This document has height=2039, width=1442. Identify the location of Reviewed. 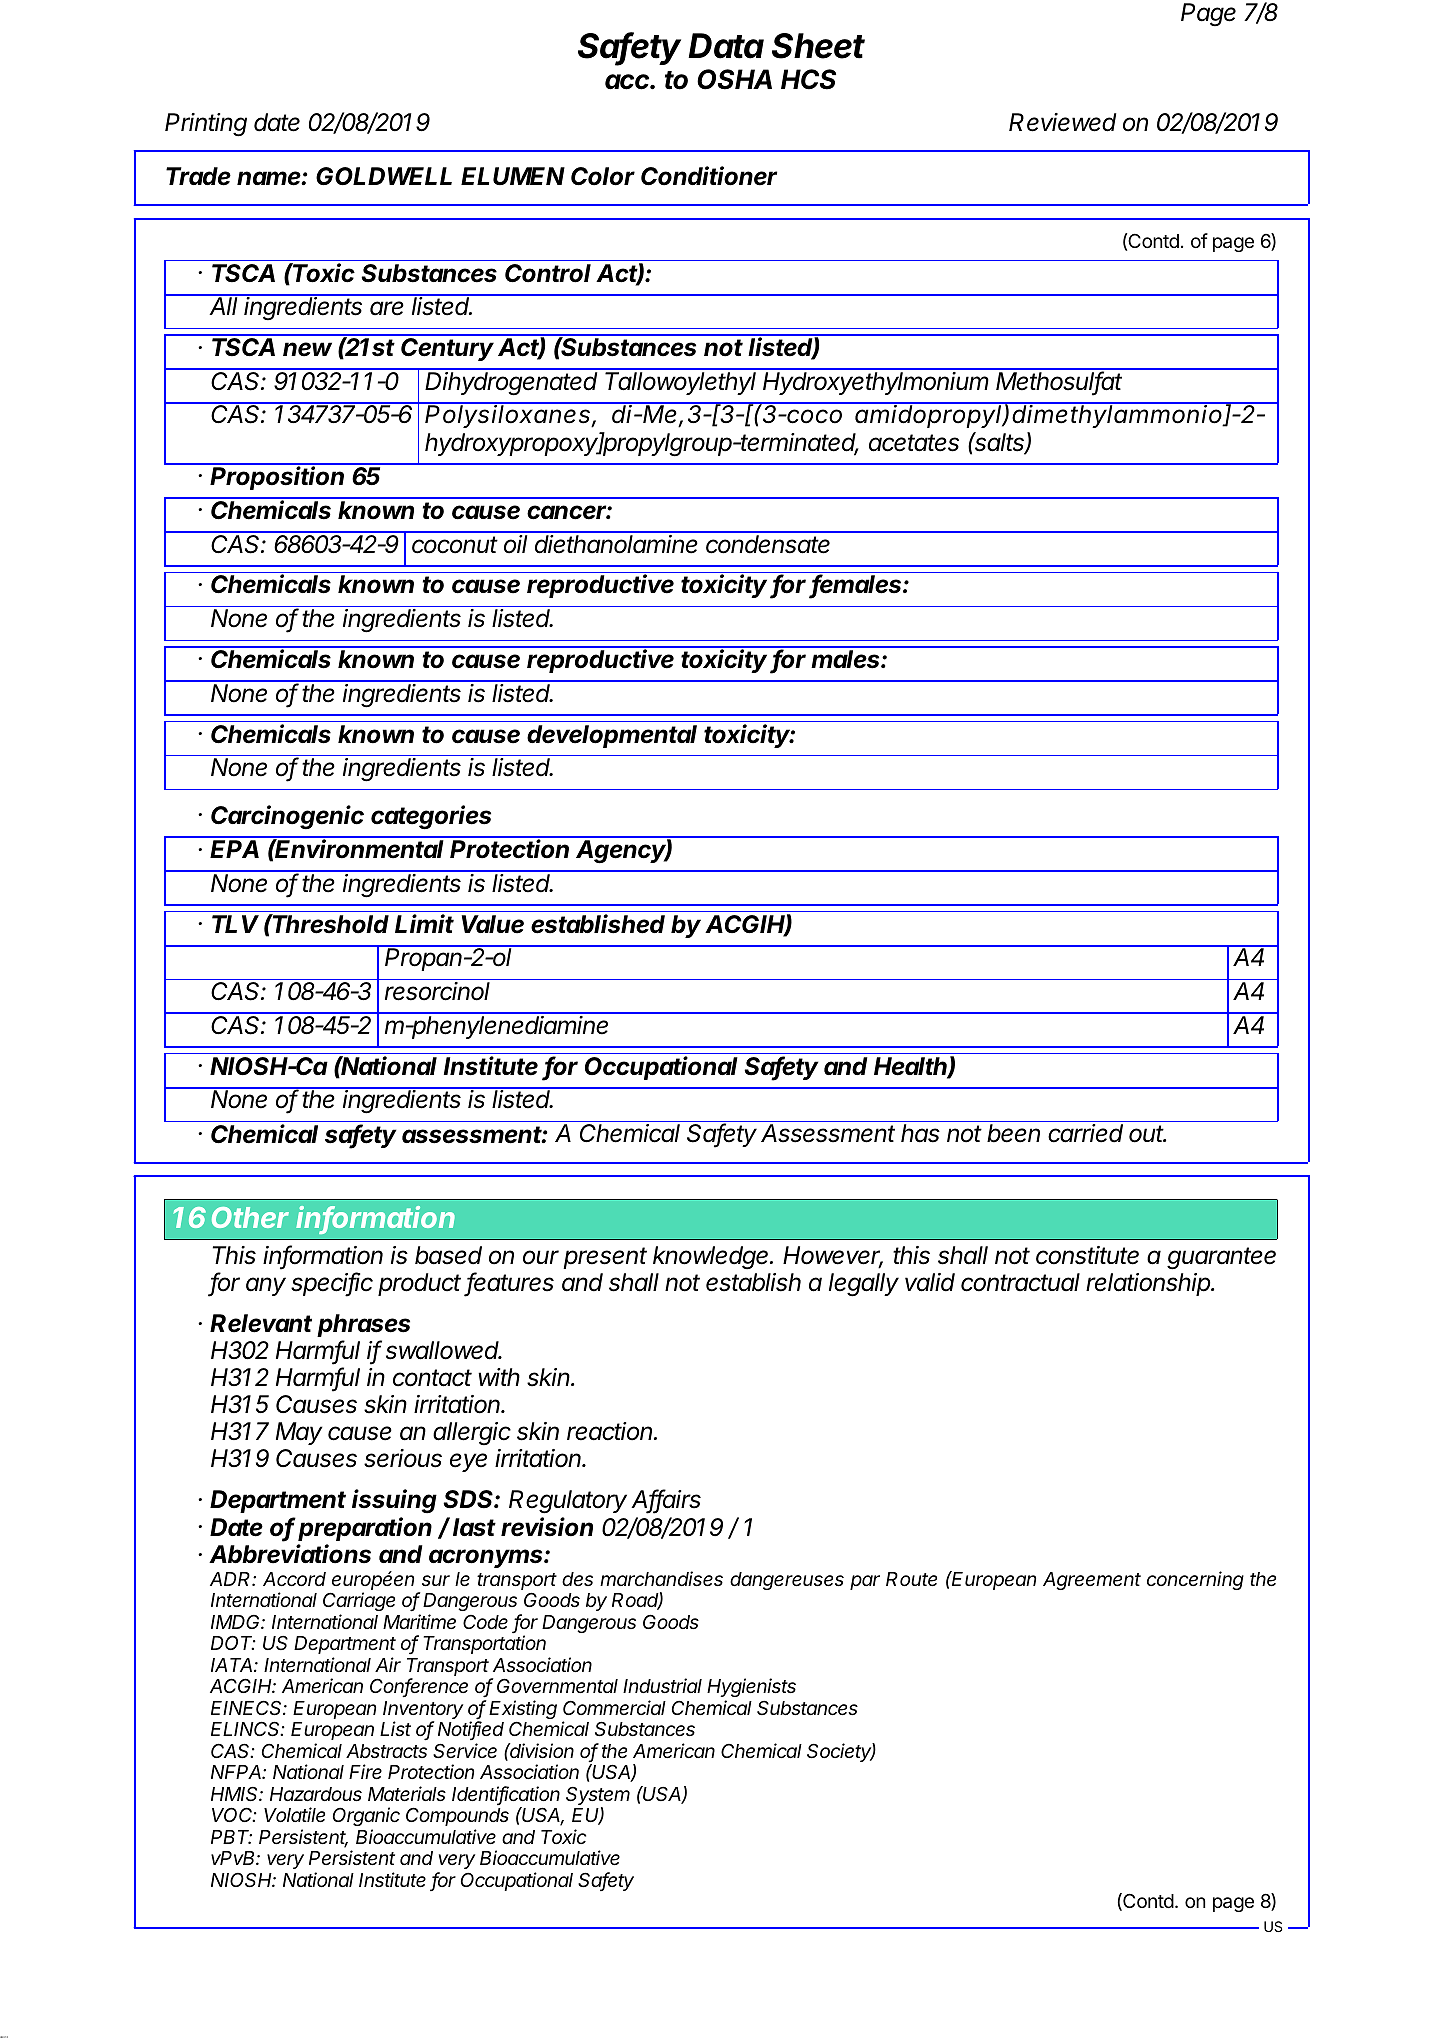
(1062, 122).
